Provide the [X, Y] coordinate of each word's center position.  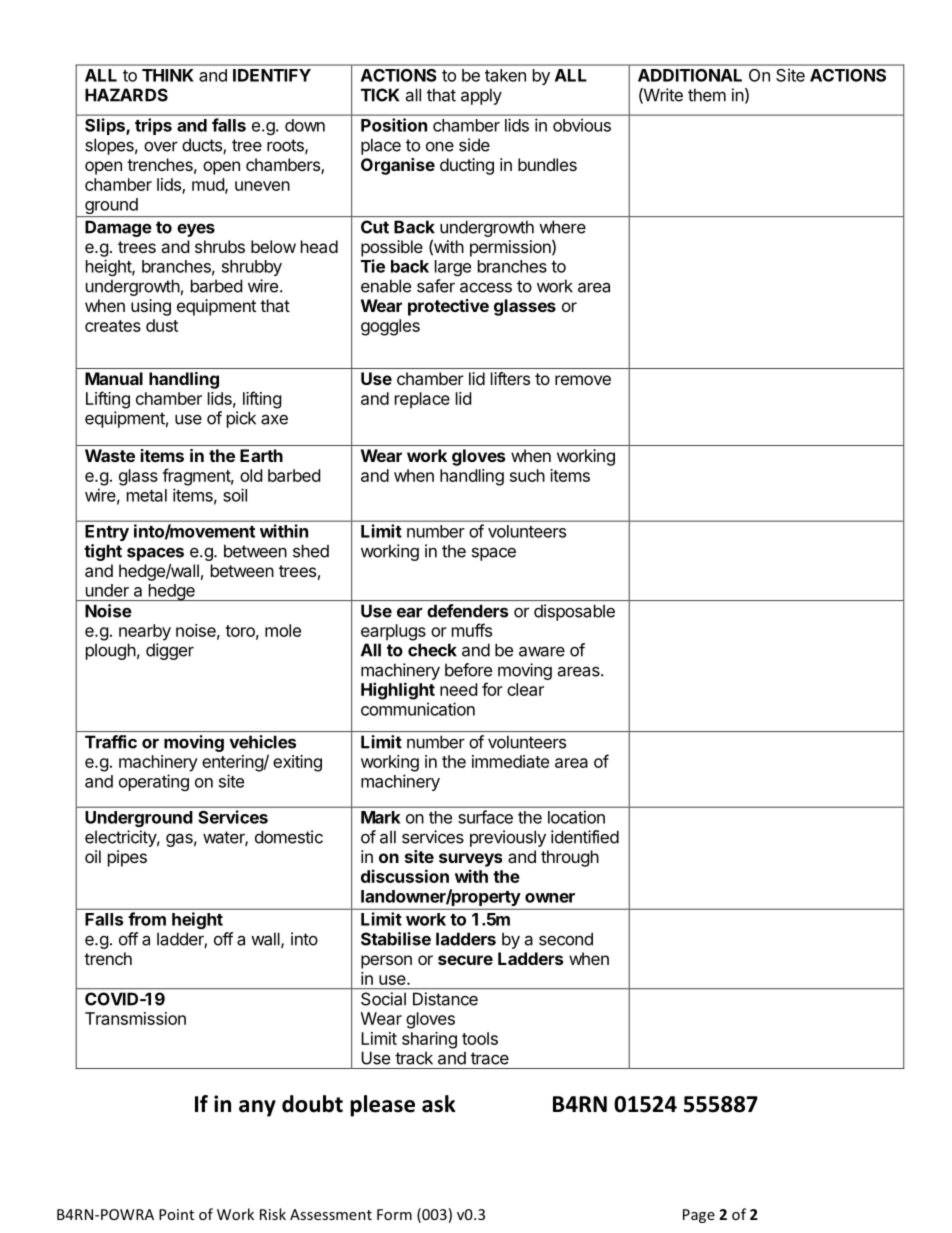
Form [394, 1214]
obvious [582, 125]
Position [394, 125]
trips [153, 126]
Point [176, 1214]
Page [699, 1216]
